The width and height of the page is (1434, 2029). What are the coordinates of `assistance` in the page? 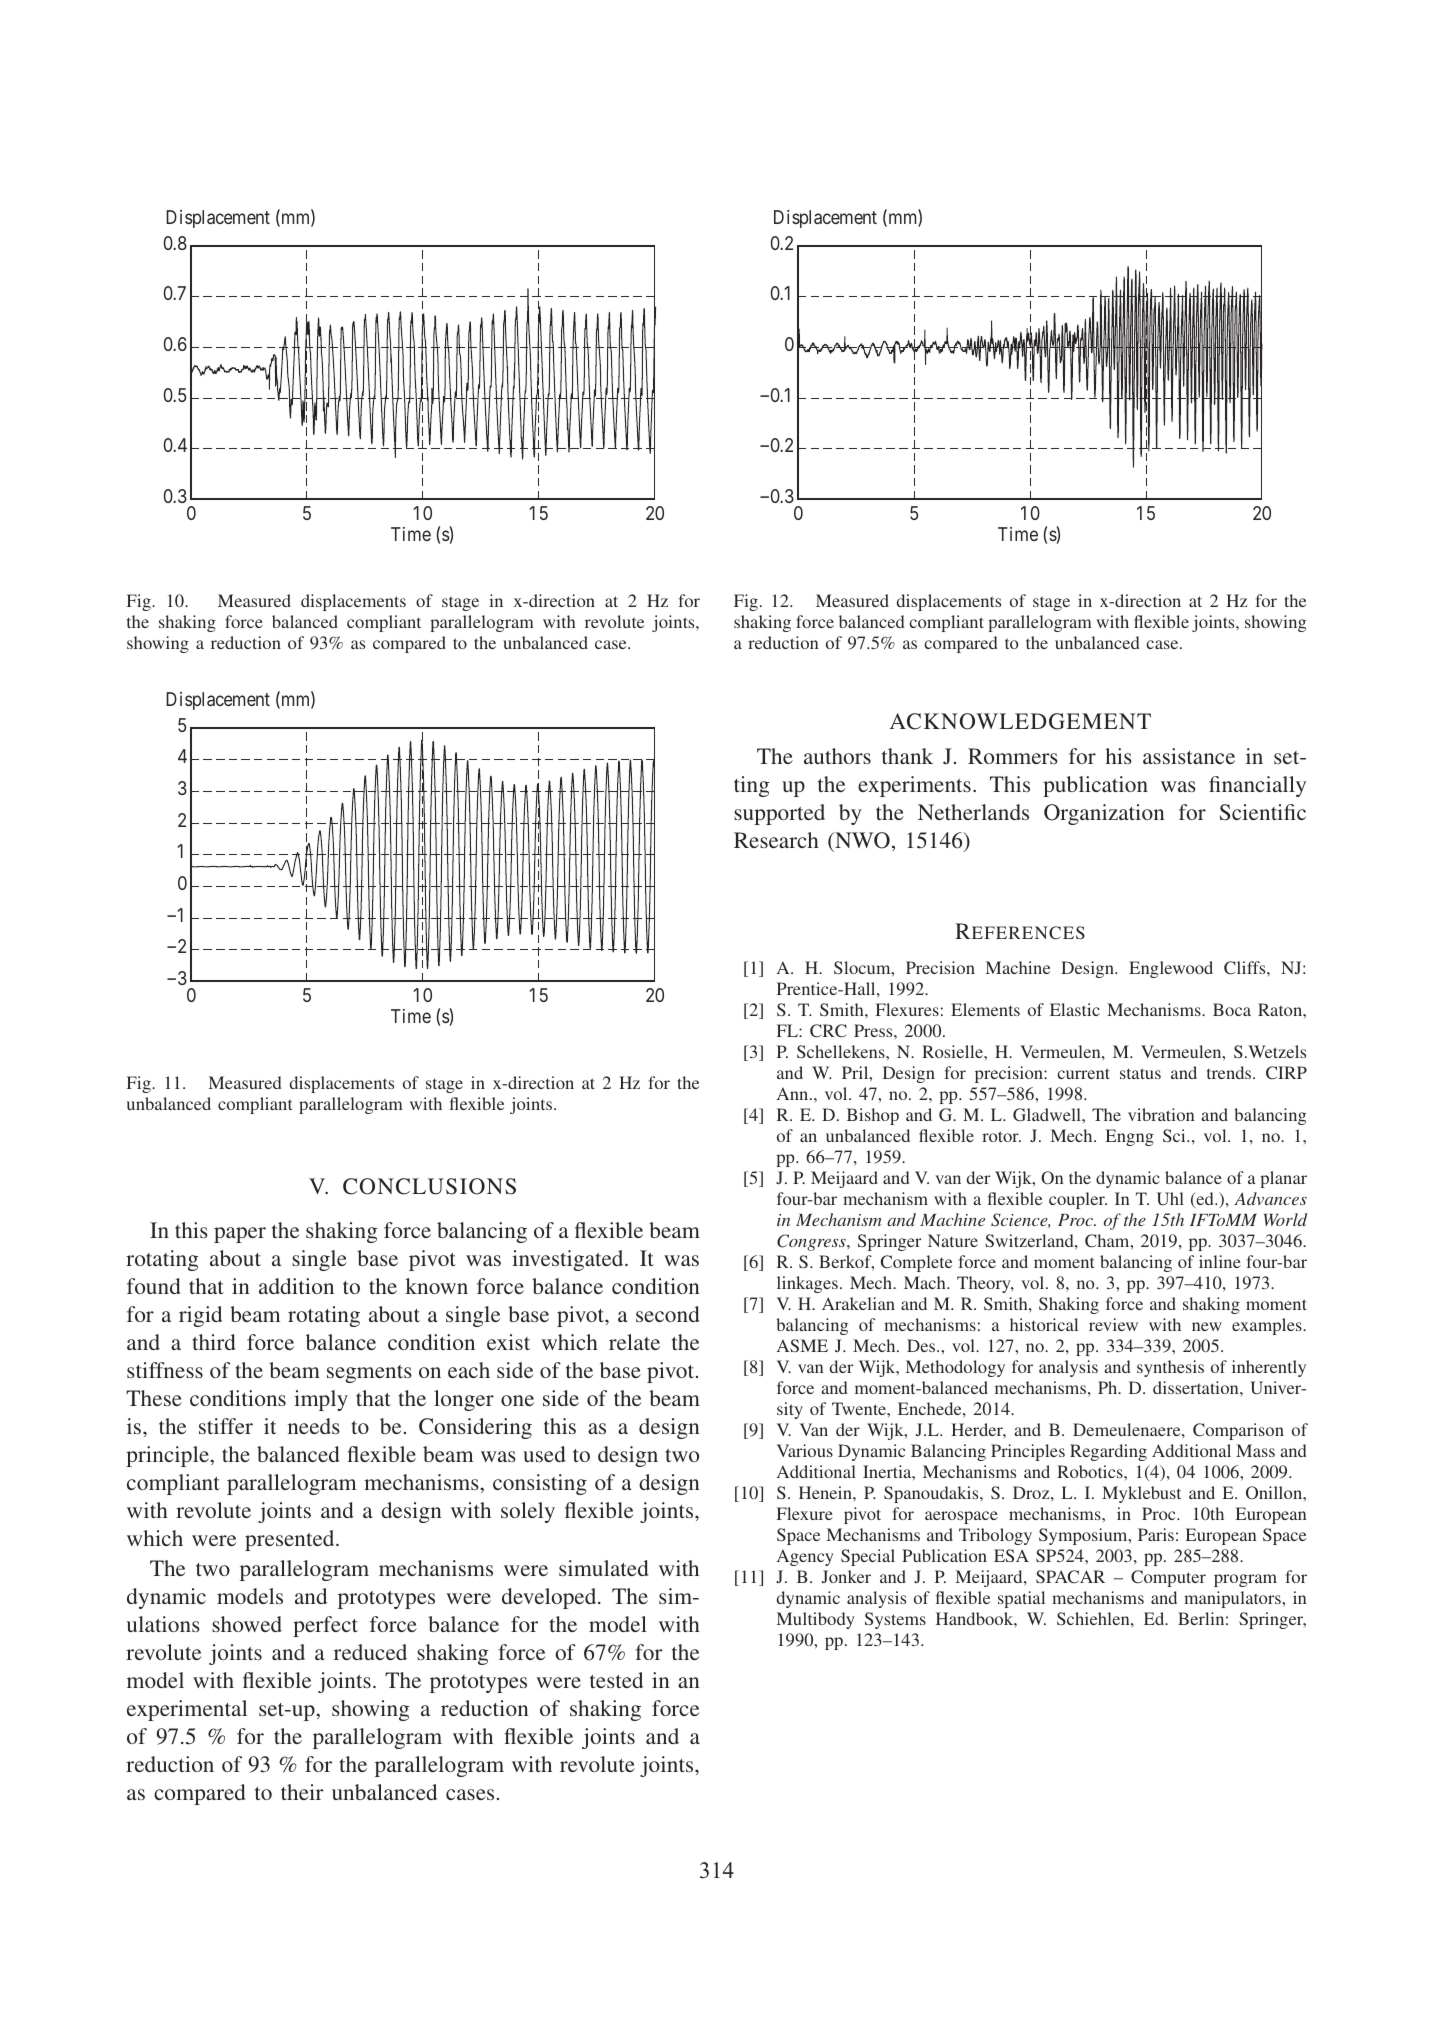 It's located at (1189, 756).
